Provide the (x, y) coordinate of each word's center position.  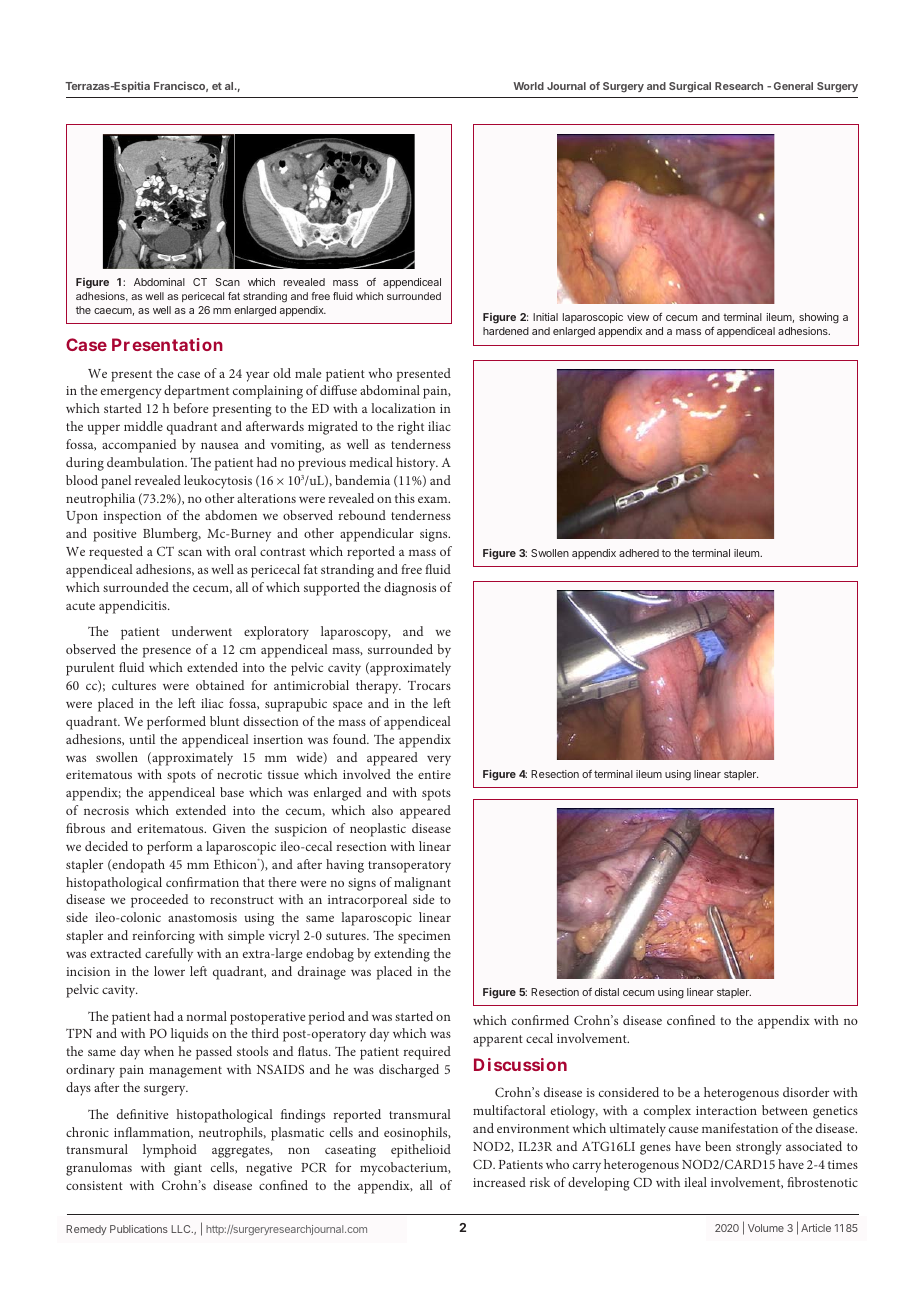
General (793, 86)
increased (499, 1182)
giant (188, 1169)
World (528, 86)
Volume (766, 1228)
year (257, 377)
